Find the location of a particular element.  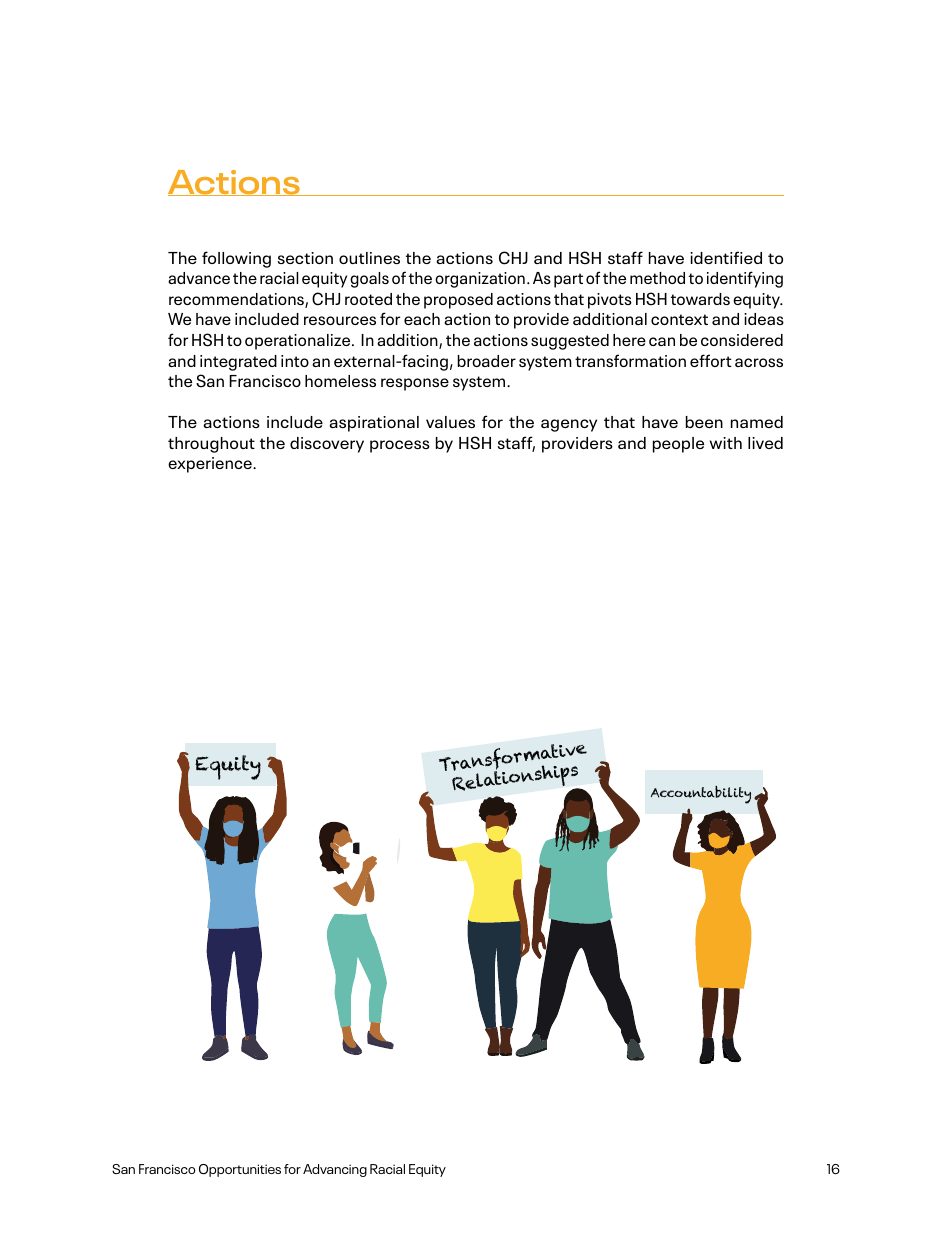

process is located at coordinates (400, 446).
